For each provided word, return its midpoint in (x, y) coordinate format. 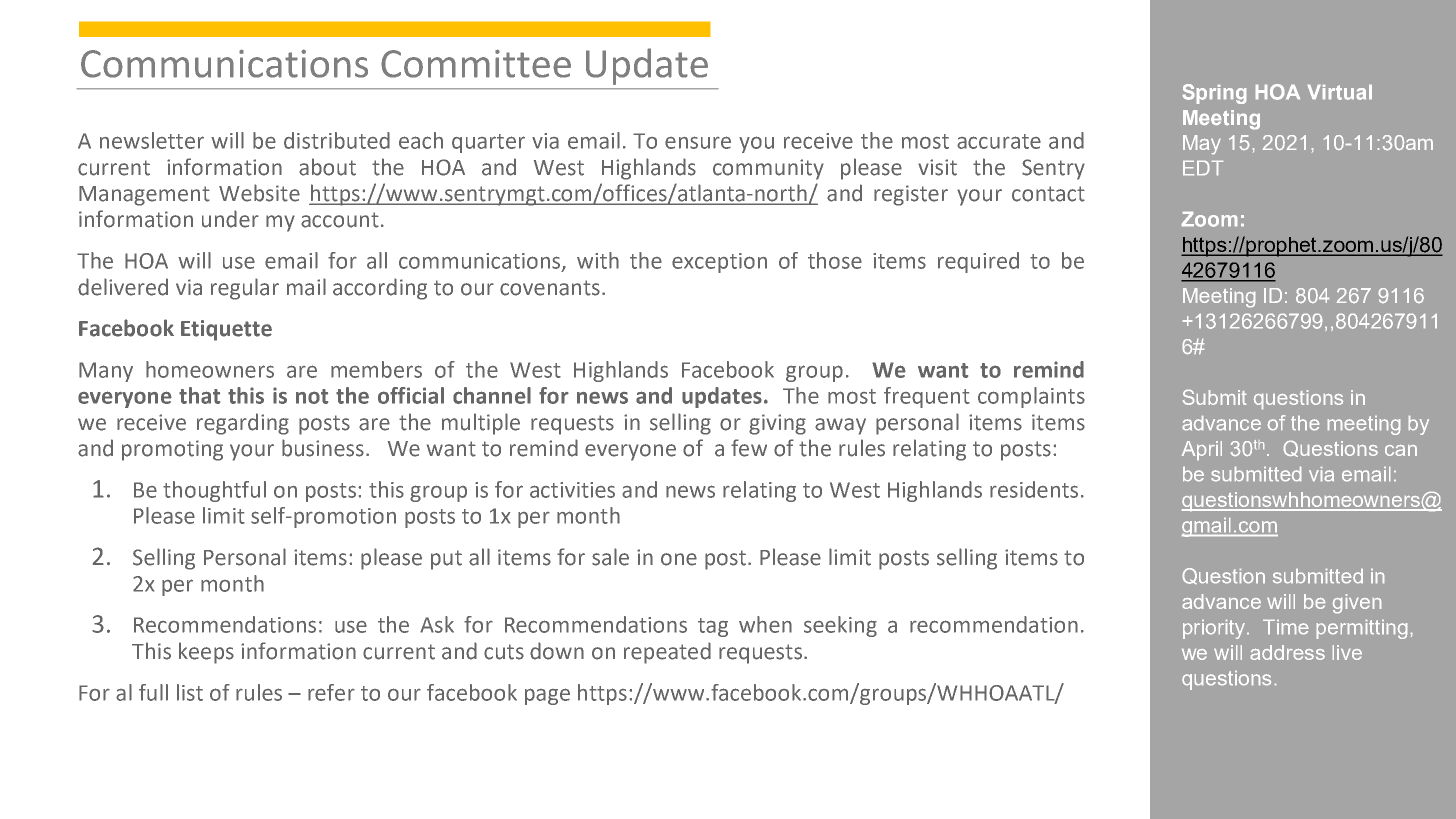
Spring (1214, 94)
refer (331, 692)
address (1288, 652)
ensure (698, 142)
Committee (476, 63)
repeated (667, 653)
